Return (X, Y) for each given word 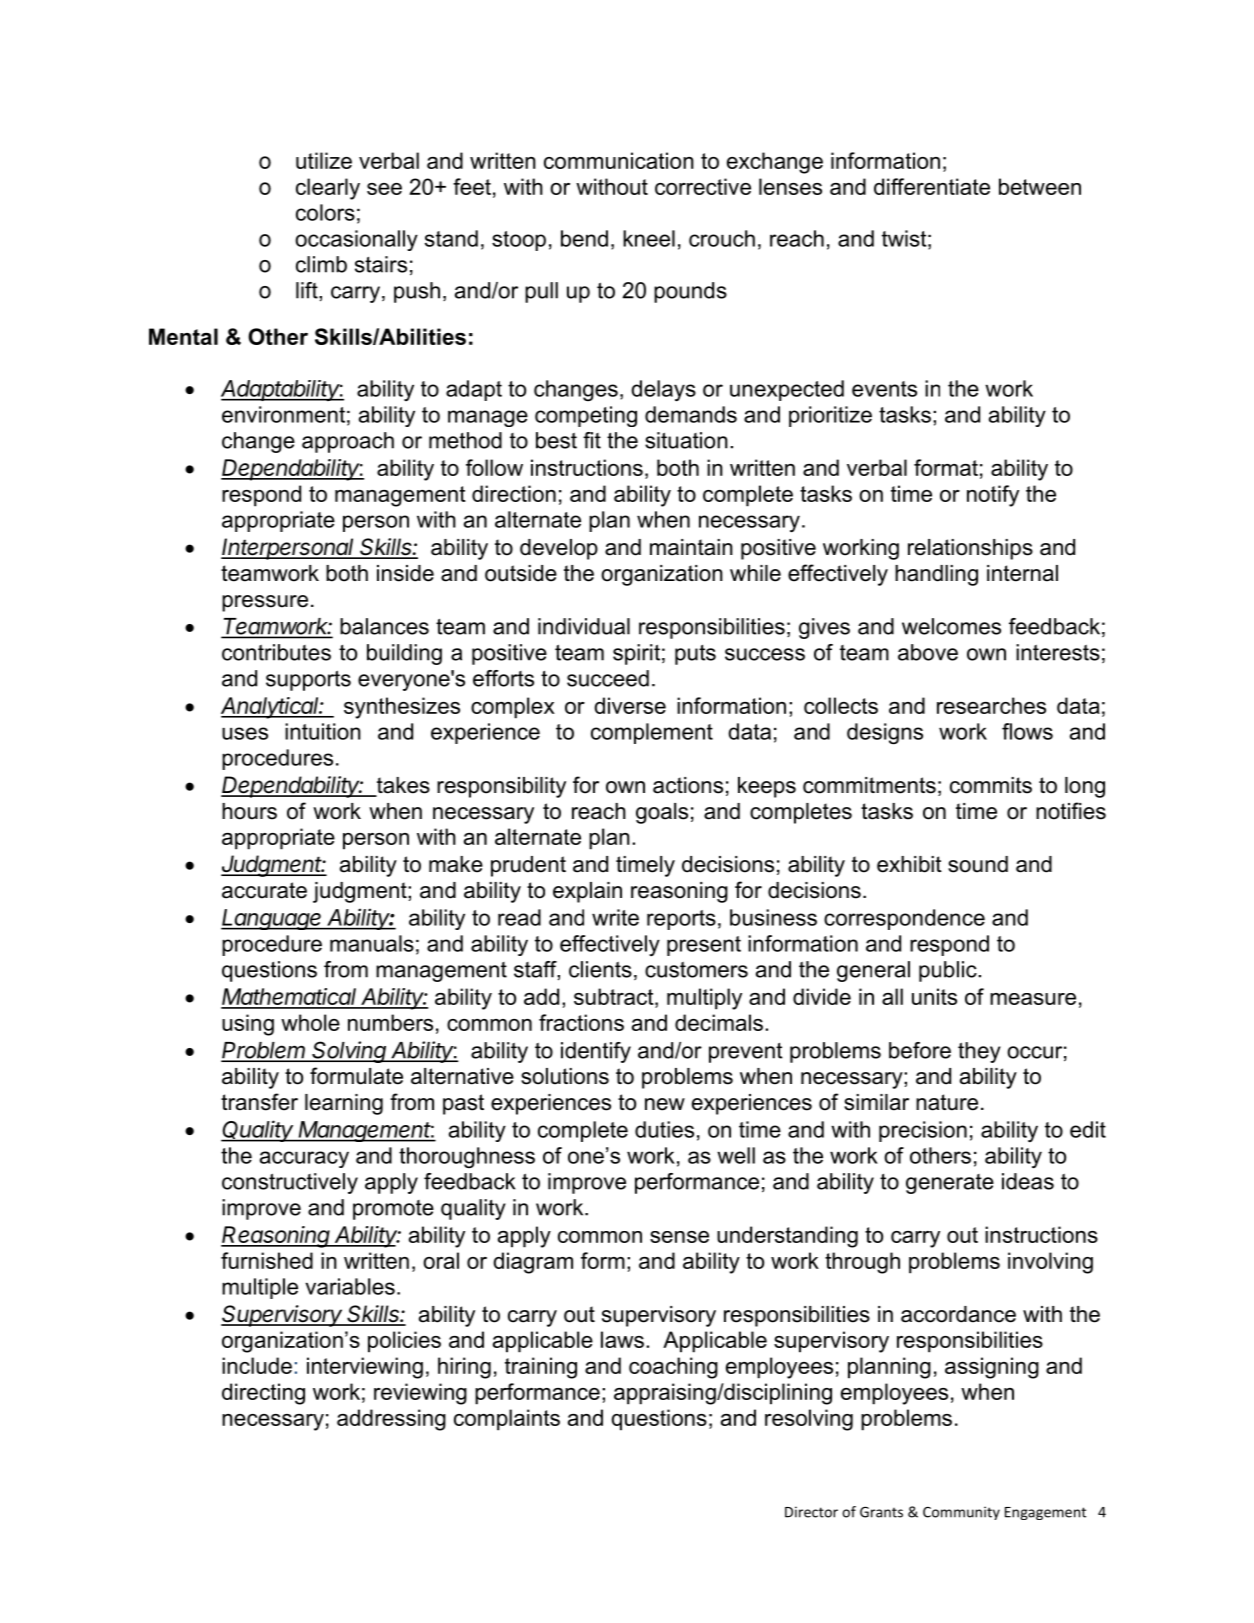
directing (263, 1394)
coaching (673, 1368)
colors (325, 212)
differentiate (932, 186)
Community (961, 1513)
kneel (649, 238)
